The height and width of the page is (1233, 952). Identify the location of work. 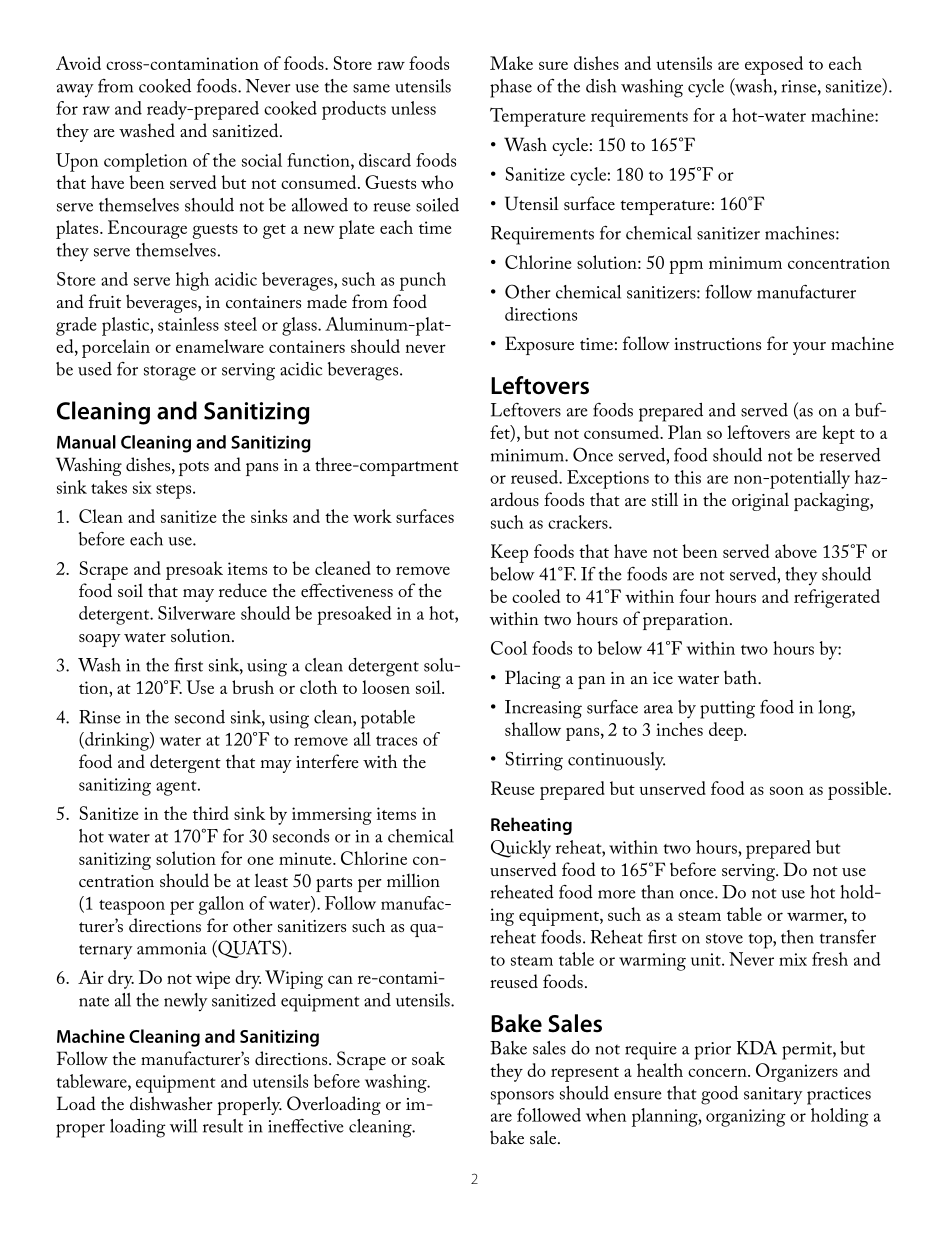
(372, 516).
